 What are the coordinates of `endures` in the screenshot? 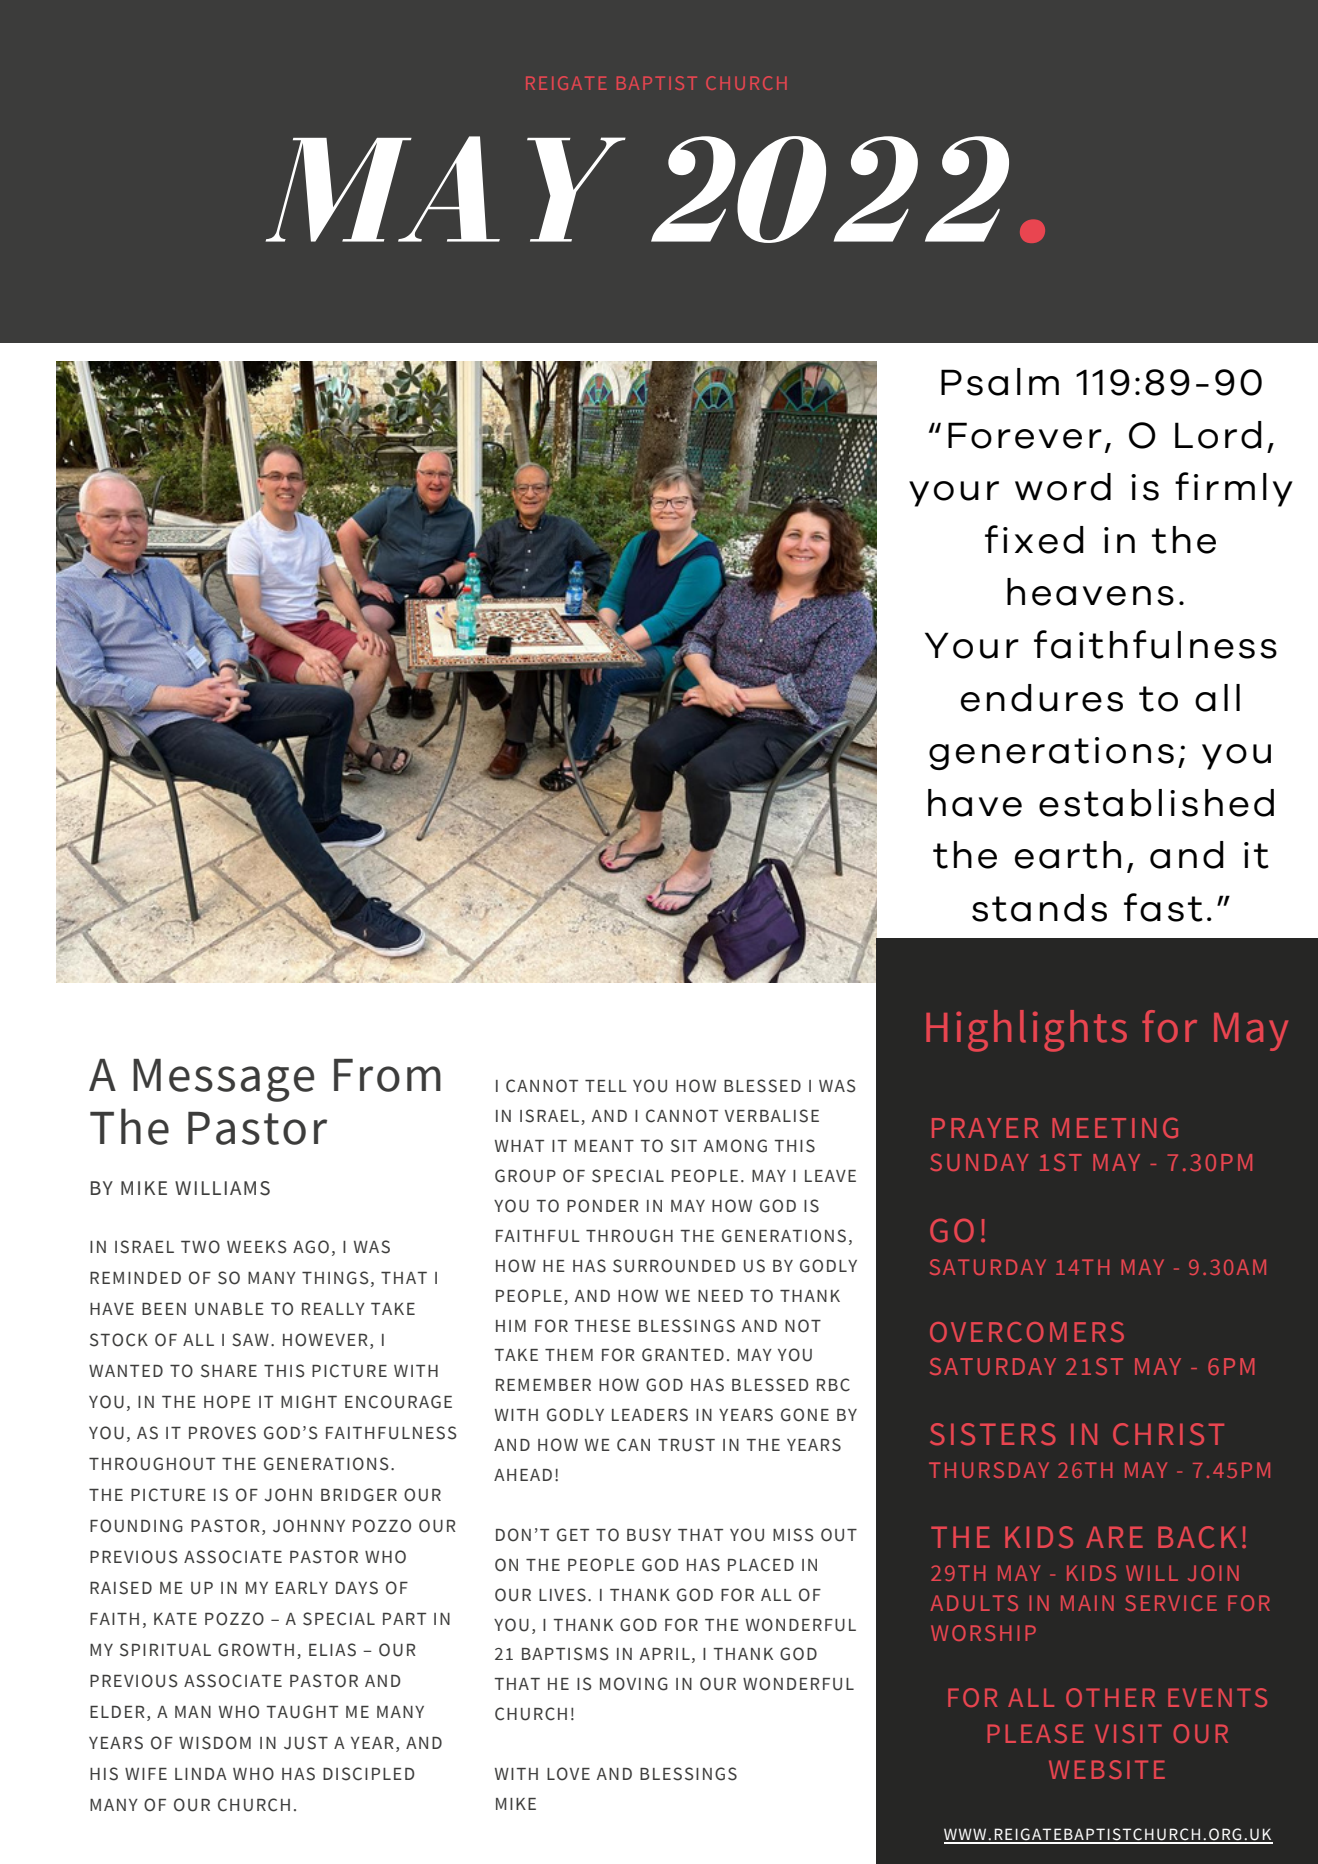 It's located at (1042, 698).
